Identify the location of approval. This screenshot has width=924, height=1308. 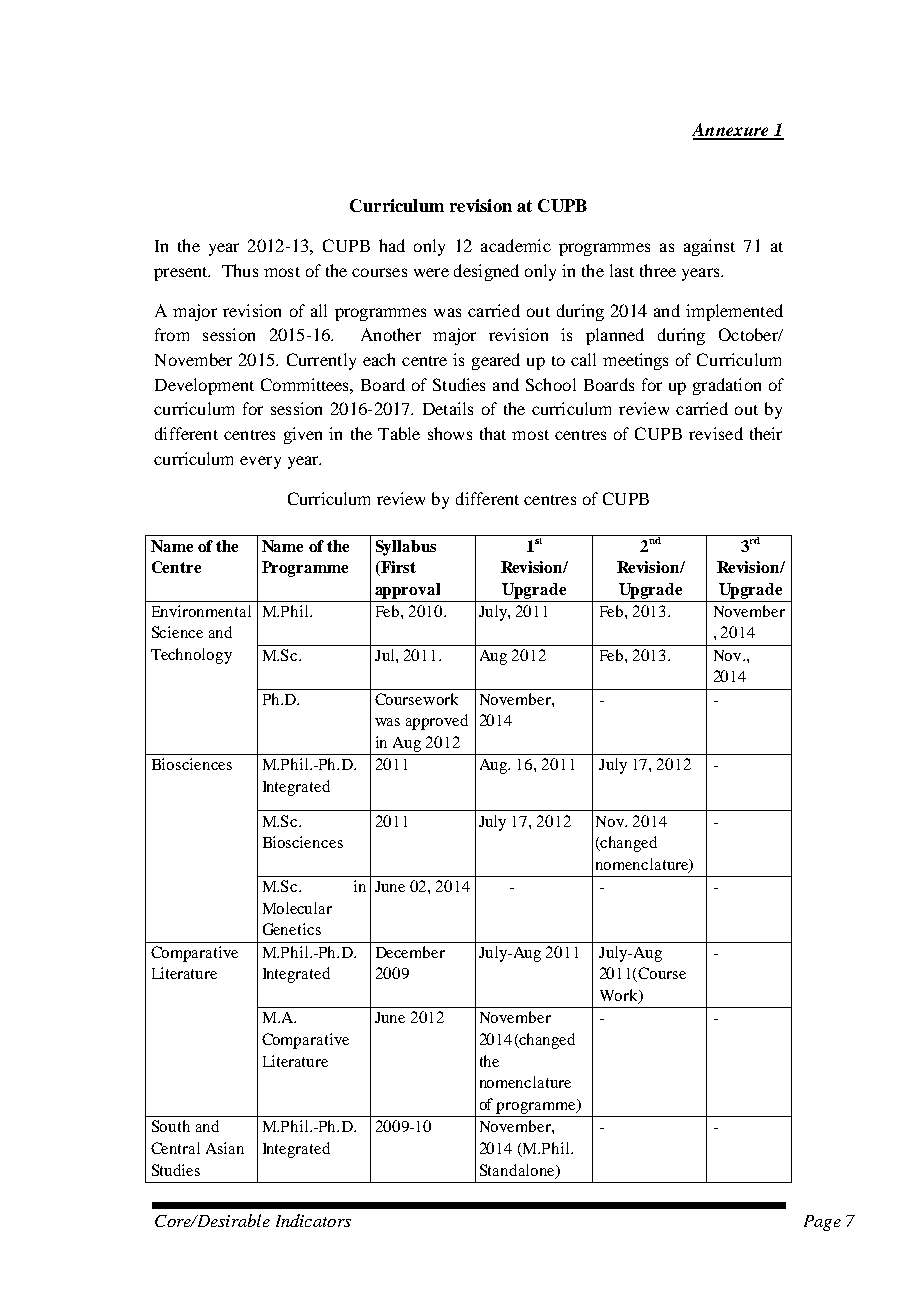
(407, 591).
